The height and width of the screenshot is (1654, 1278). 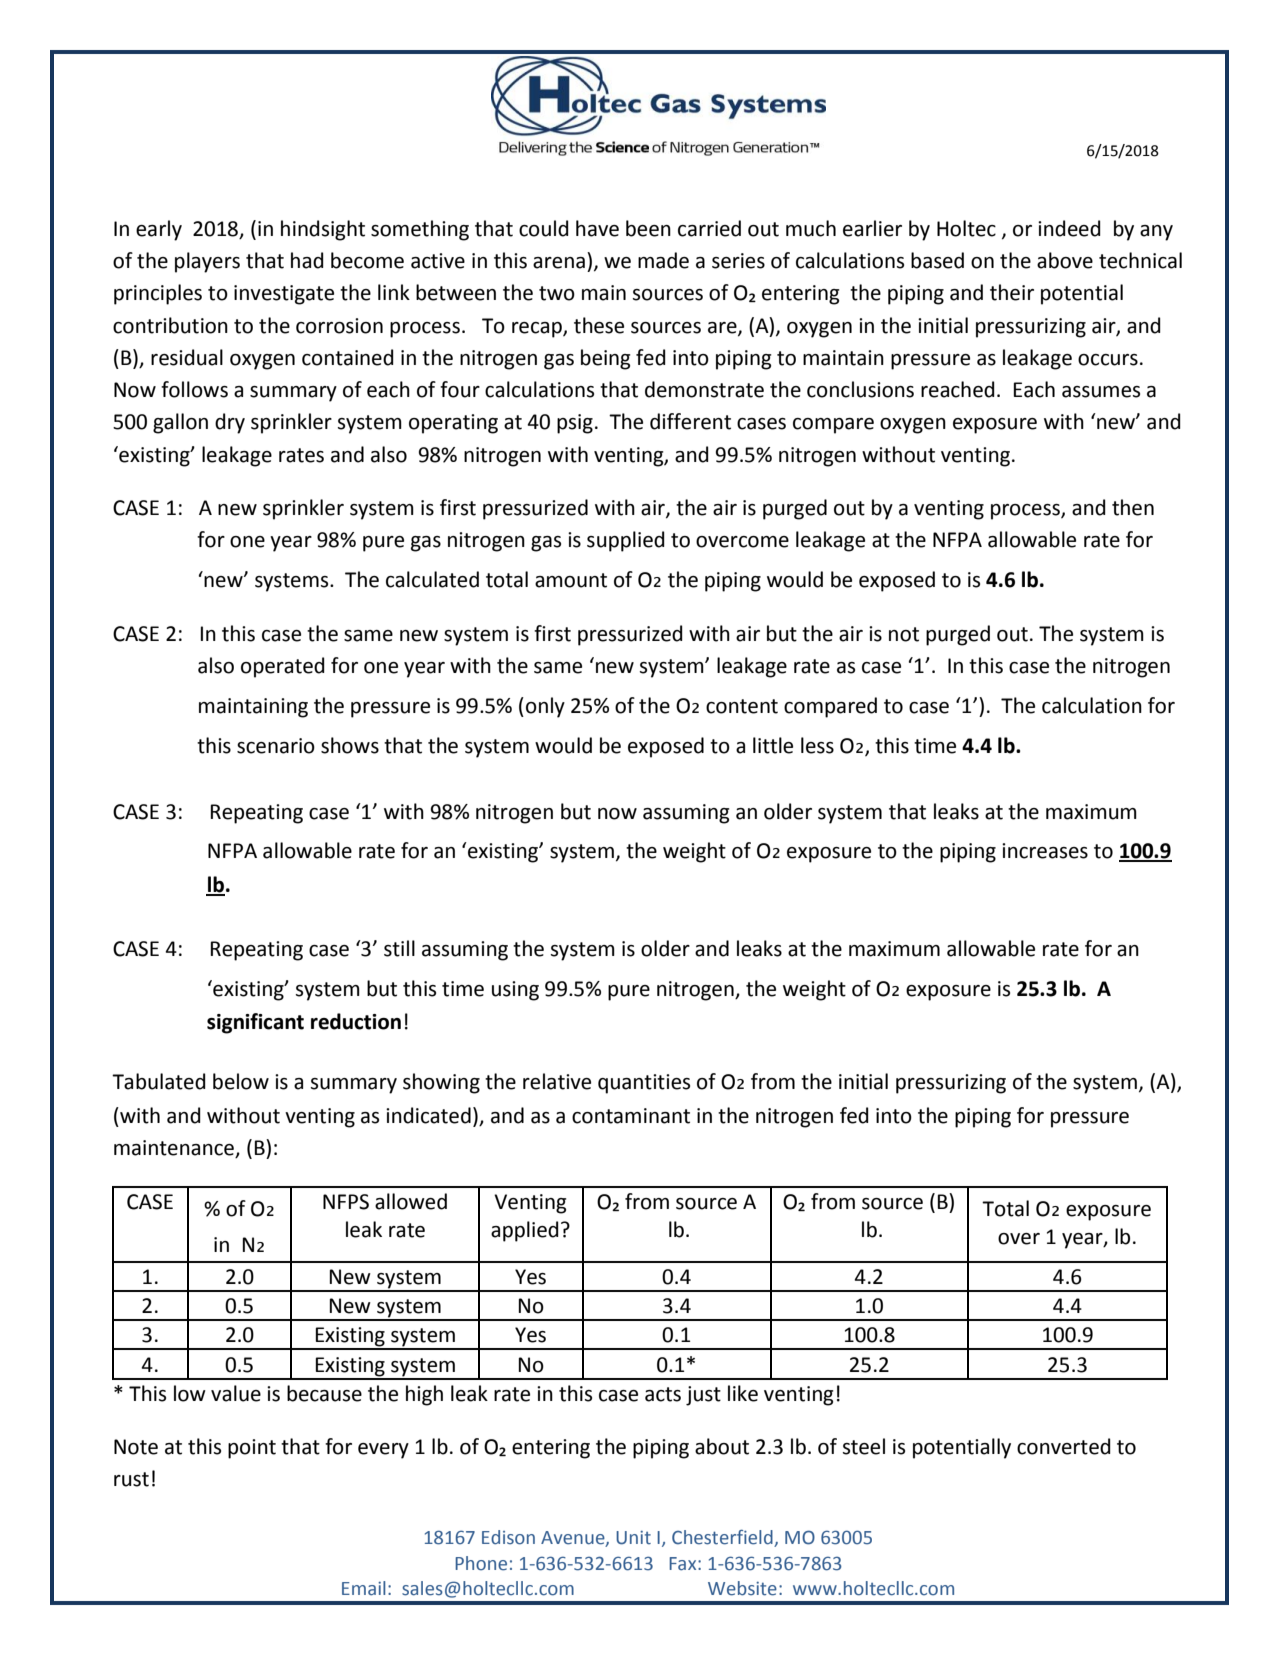 What do you see at coordinates (1065, 260) in the screenshot?
I see `above` at bounding box center [1065, 260].
